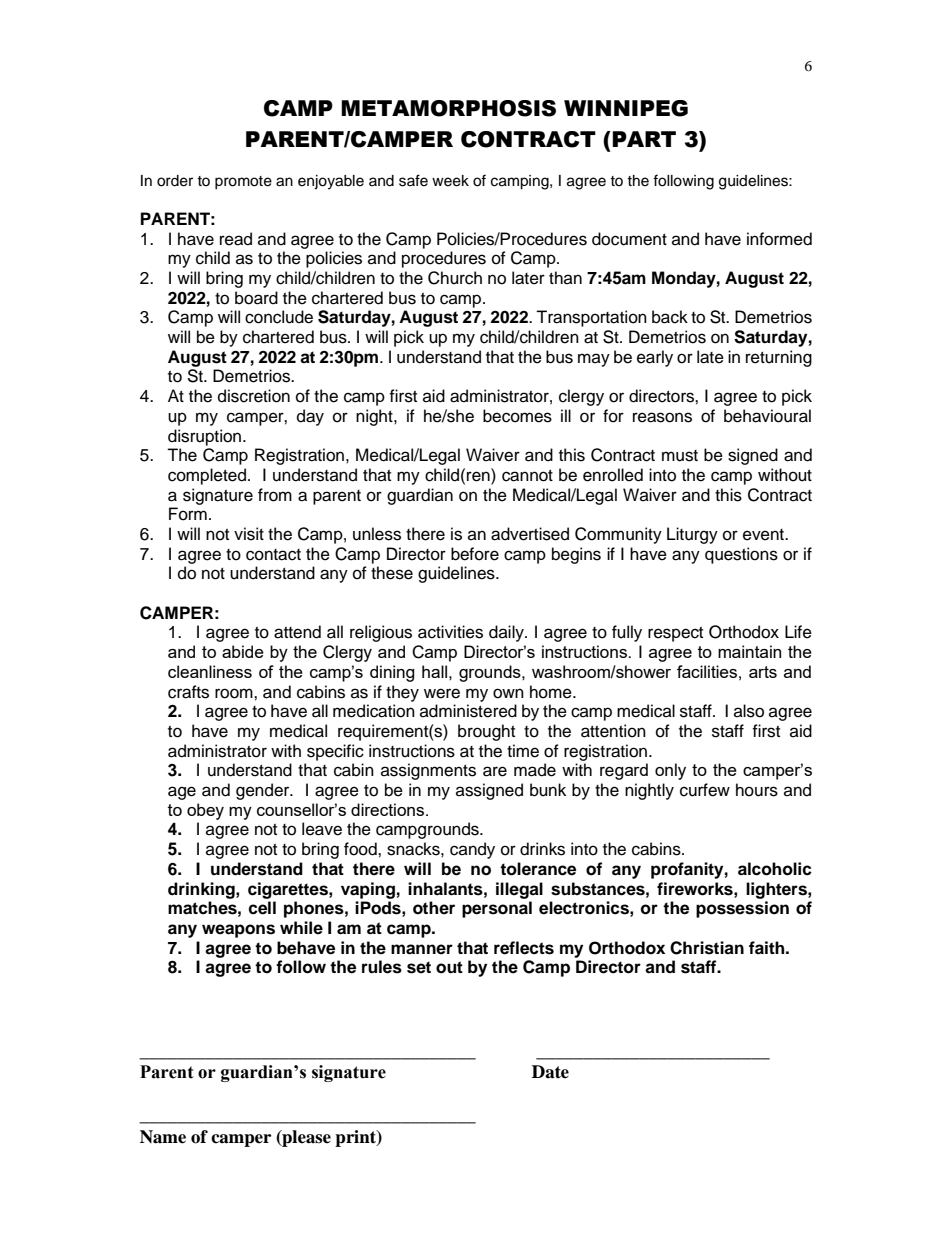  What do you see at coordinates (243, 182) in the screenshot?
I see `promote` at bounding box center [243, 182].
